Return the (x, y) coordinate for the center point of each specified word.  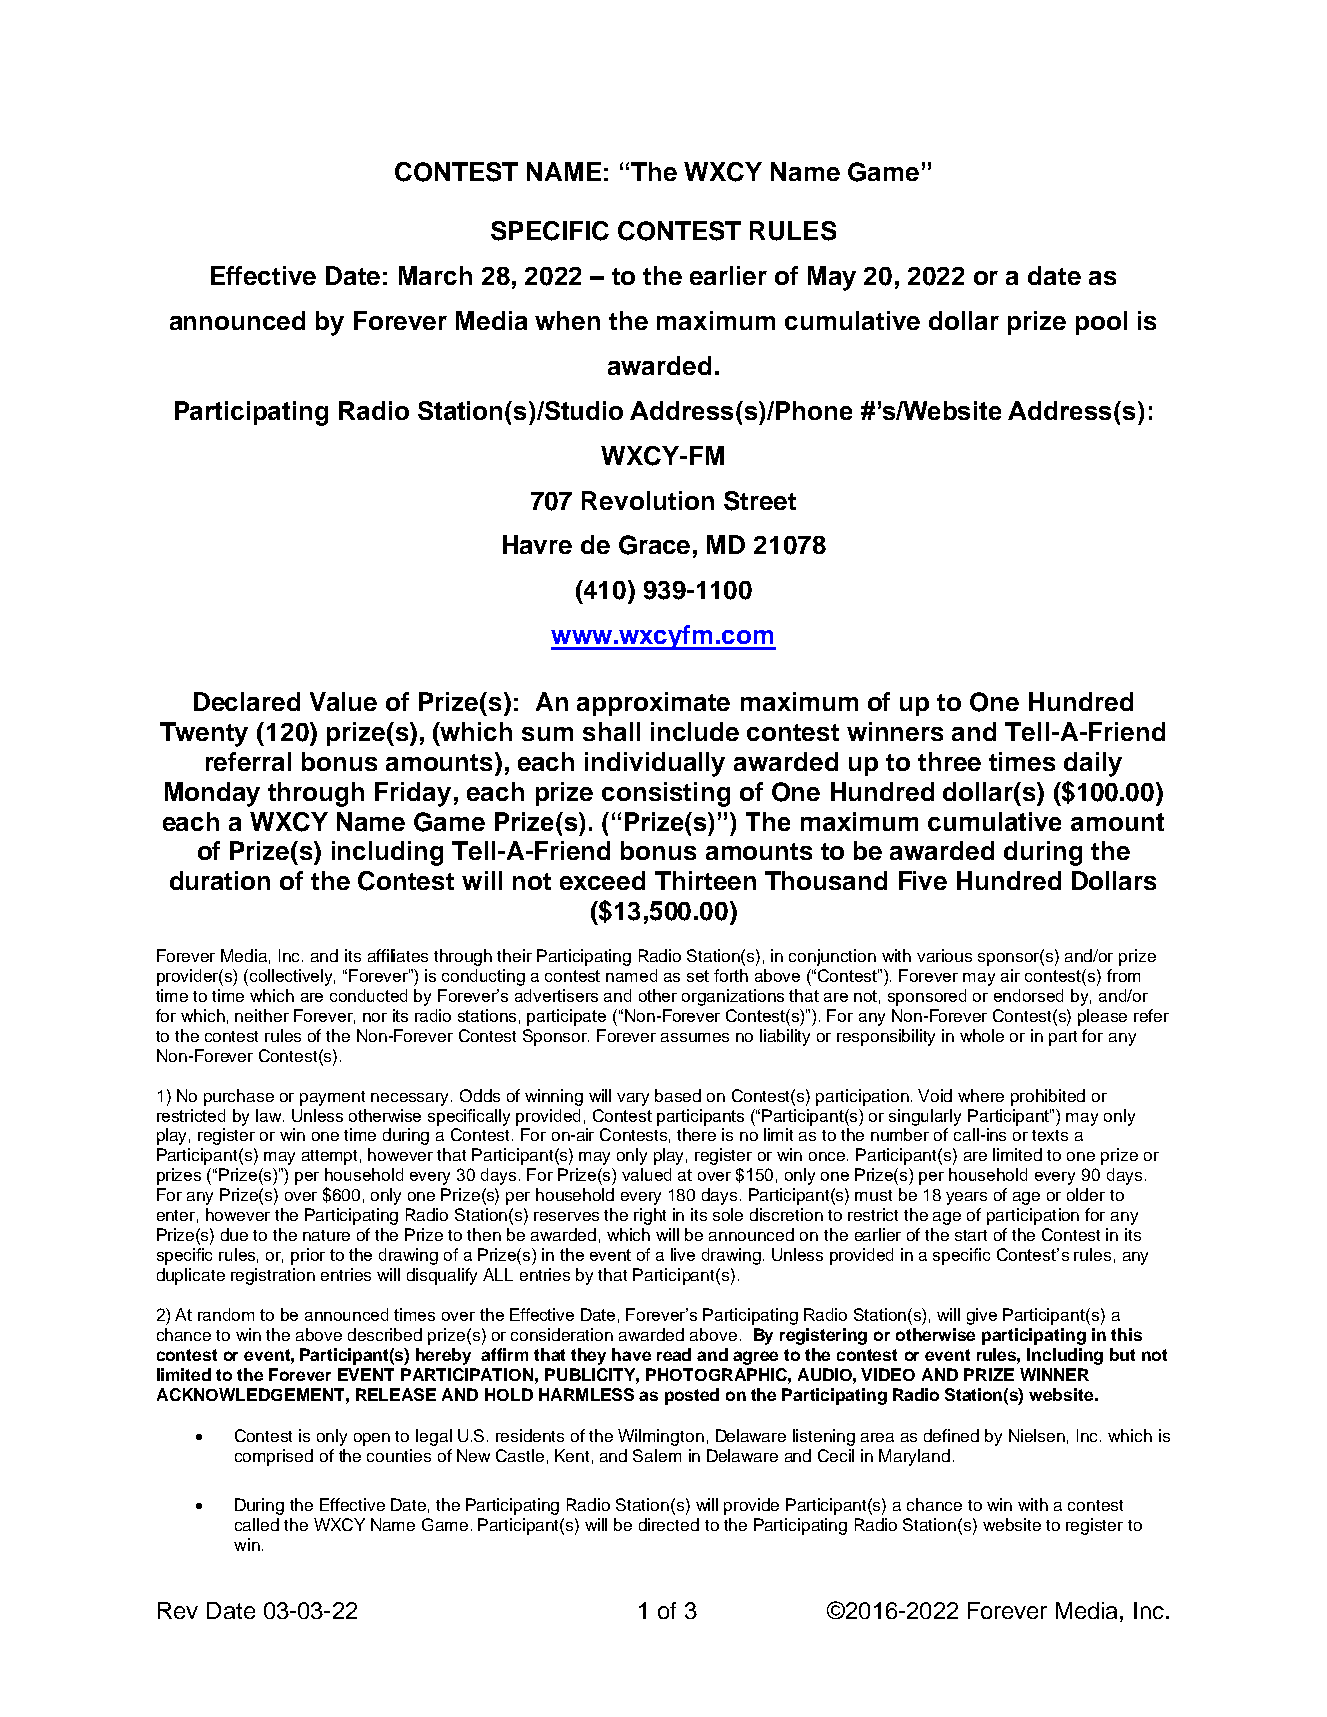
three (949, 761)
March (435, 275)
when (567, 320)
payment (332, 1098)
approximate (653, 704)
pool (1101, 323)
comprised (274, 1457)
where (981, 1095)
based (678, 1095)
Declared (247, 701)
